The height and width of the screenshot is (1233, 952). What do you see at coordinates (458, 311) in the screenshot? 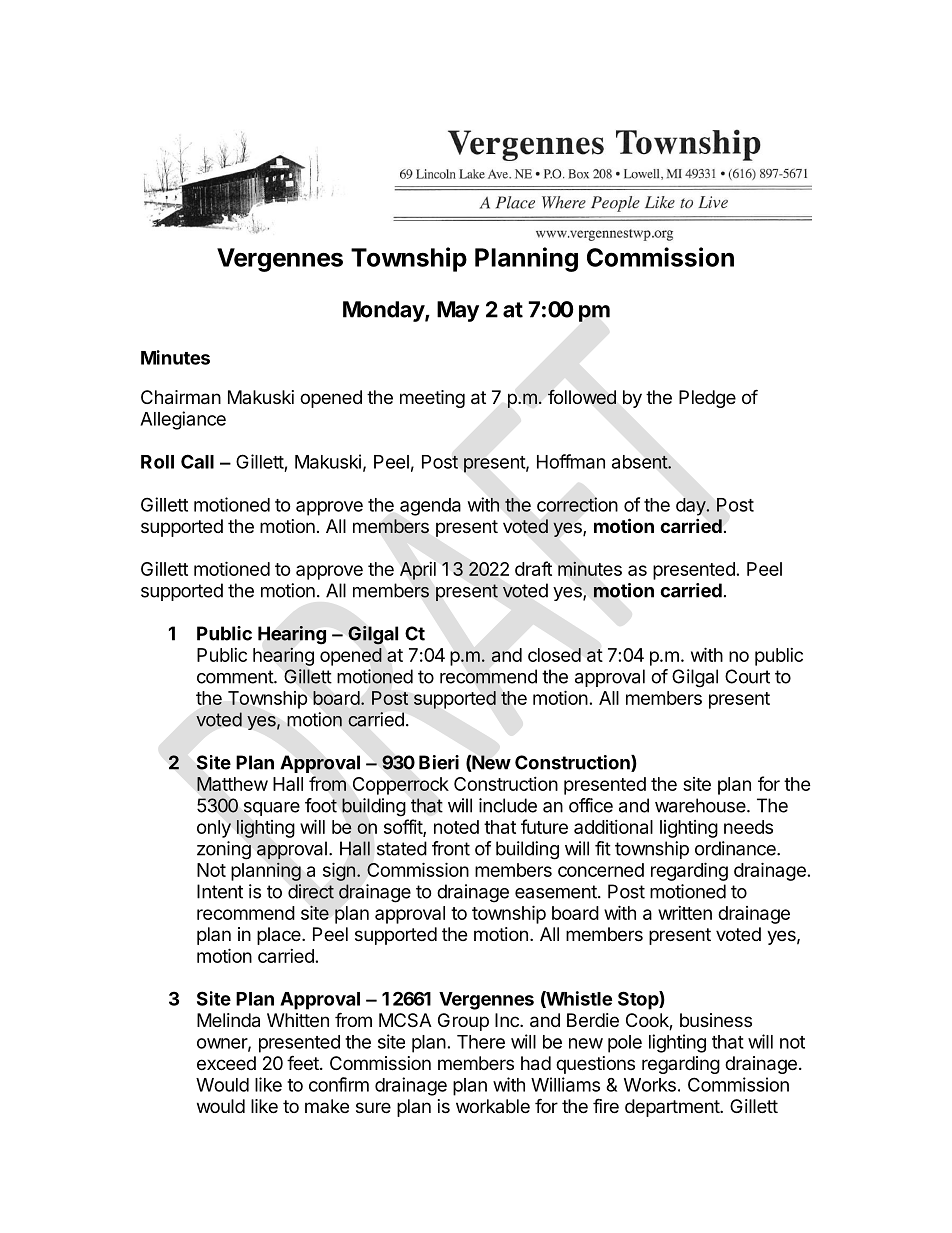
I see `May` at bounding box center [458, 311].
